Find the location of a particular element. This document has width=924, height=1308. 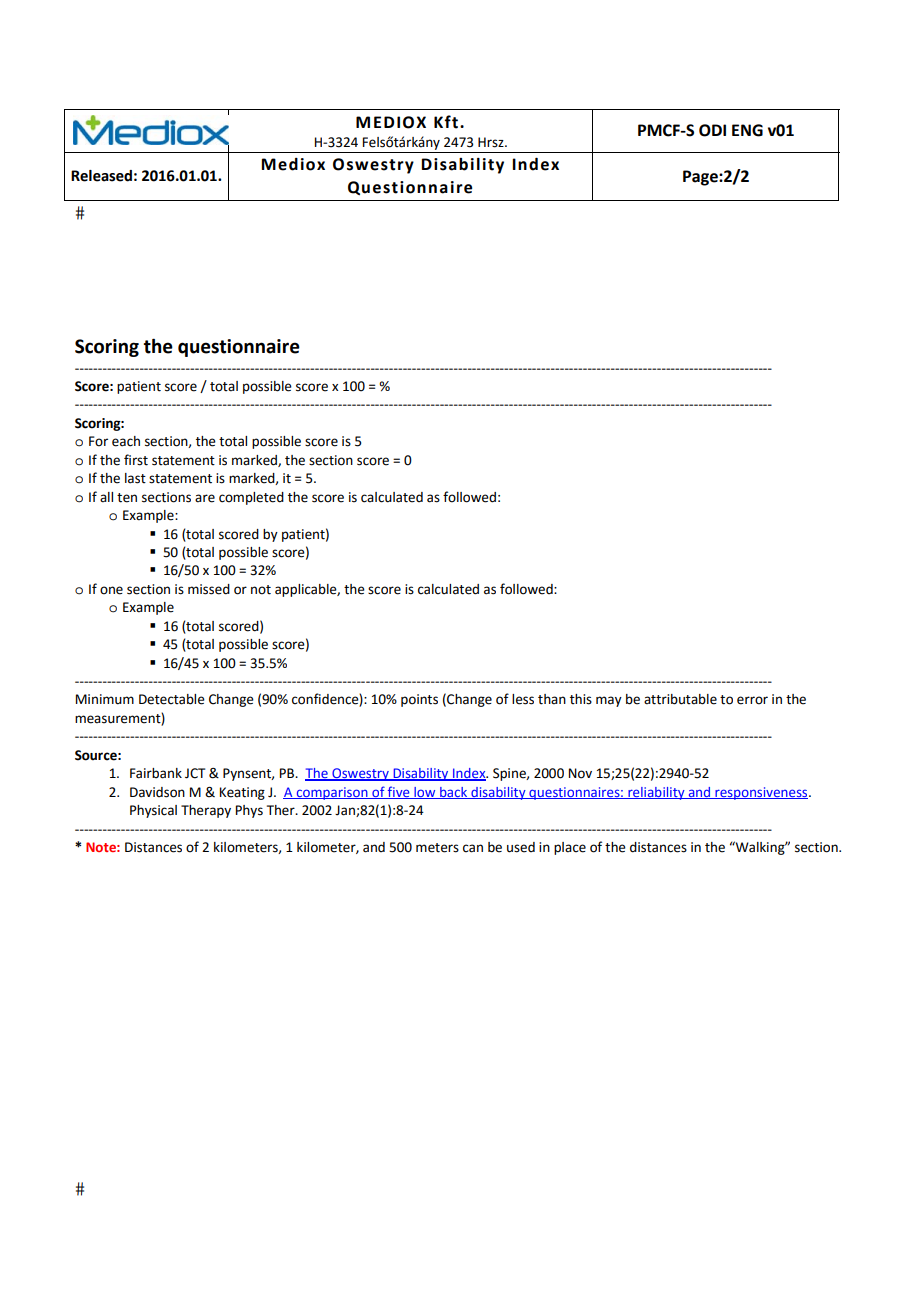

points is located at coordinates (419, 700).
